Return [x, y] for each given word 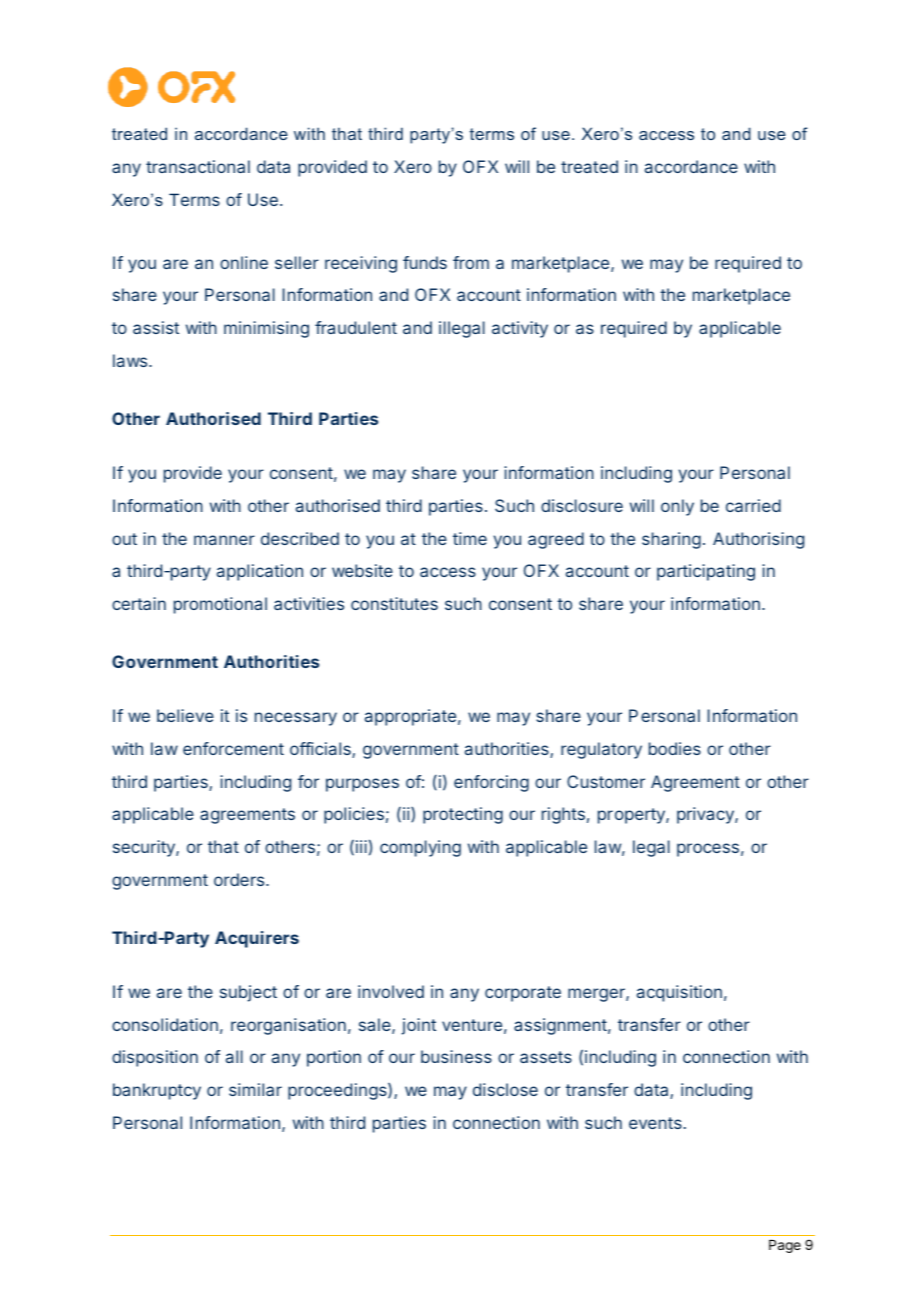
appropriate [410, 717]
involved [391, 991]
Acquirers [257, 939]
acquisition [679, 993]
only [677, 507]
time [470, 538]
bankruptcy [157, 1091]
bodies [675, 748]
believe [185, 715]
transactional [198, 166]
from [471, 262]
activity [520, 329]
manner [224, 540]
